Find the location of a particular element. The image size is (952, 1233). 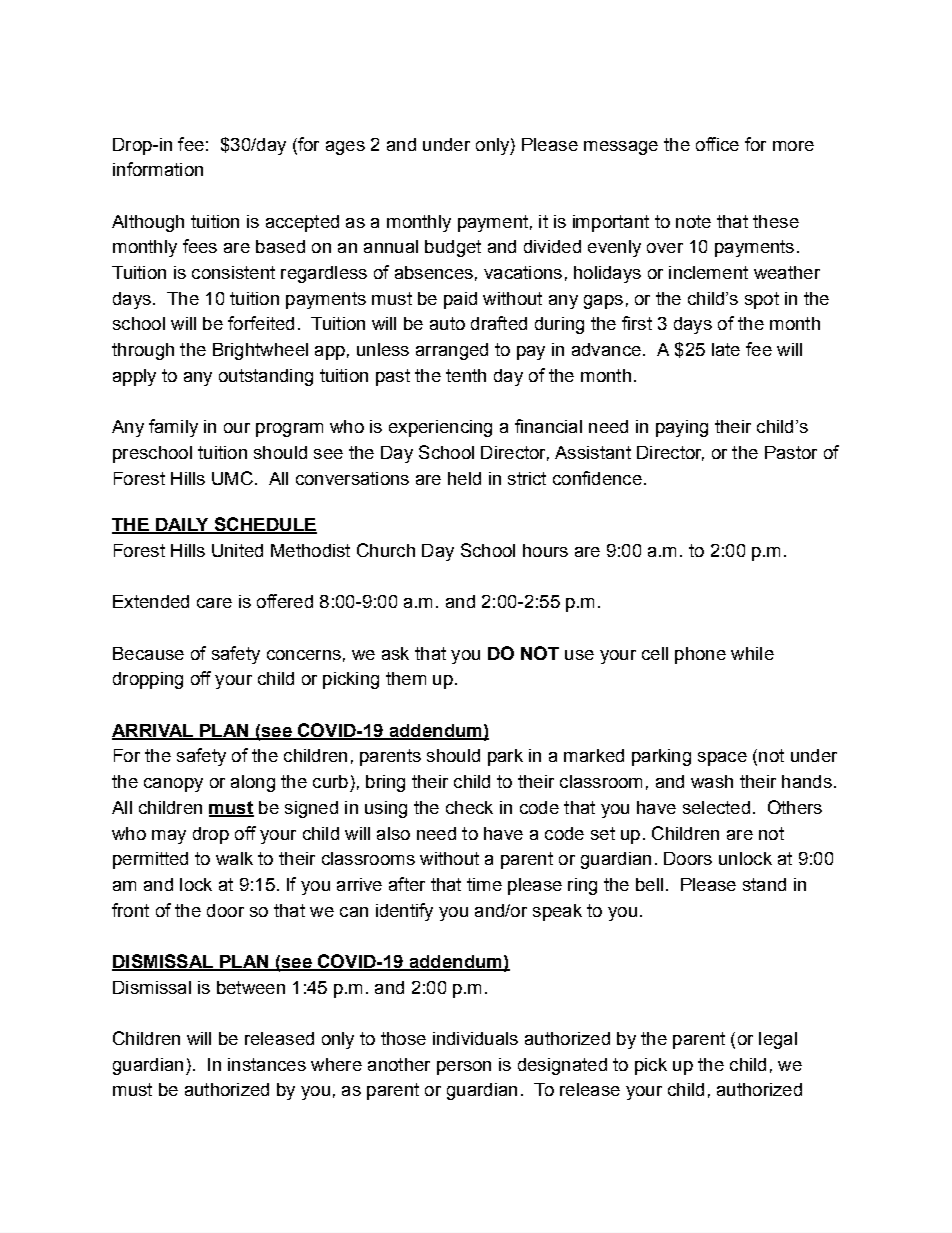

walk is located at coordinates (234, 858).
